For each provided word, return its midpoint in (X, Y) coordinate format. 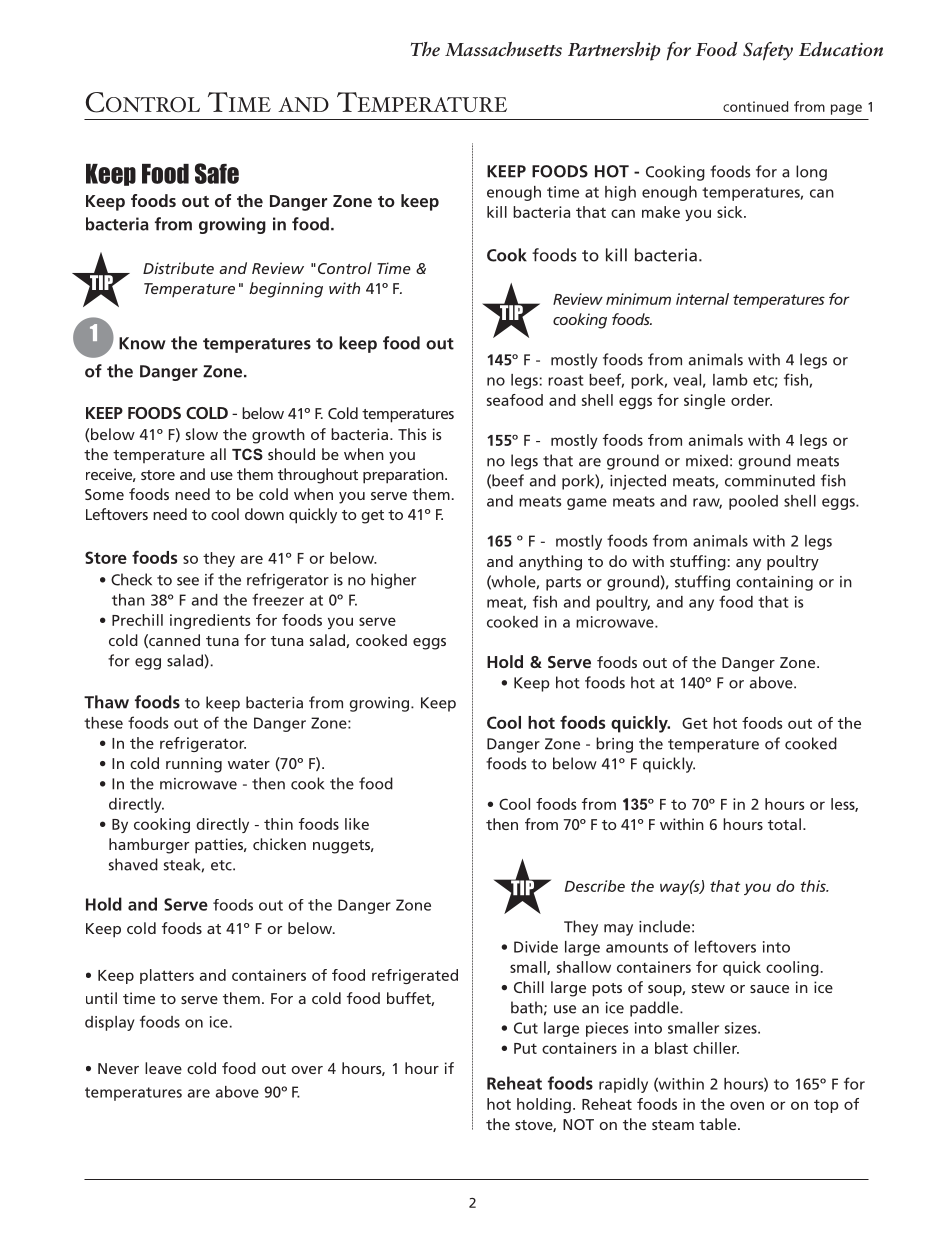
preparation (404, 476)
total (784, 824)
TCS (247, 454)
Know (142, 343)
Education (841, 49)
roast (566, 380)
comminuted (770, 480)
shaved (133, 864)
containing (774, 583)
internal (702, 299)
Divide (536, 947)
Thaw (106, 702)
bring (614, 745)
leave (163, 1068)
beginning (286, 290)
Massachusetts (503, 49)
